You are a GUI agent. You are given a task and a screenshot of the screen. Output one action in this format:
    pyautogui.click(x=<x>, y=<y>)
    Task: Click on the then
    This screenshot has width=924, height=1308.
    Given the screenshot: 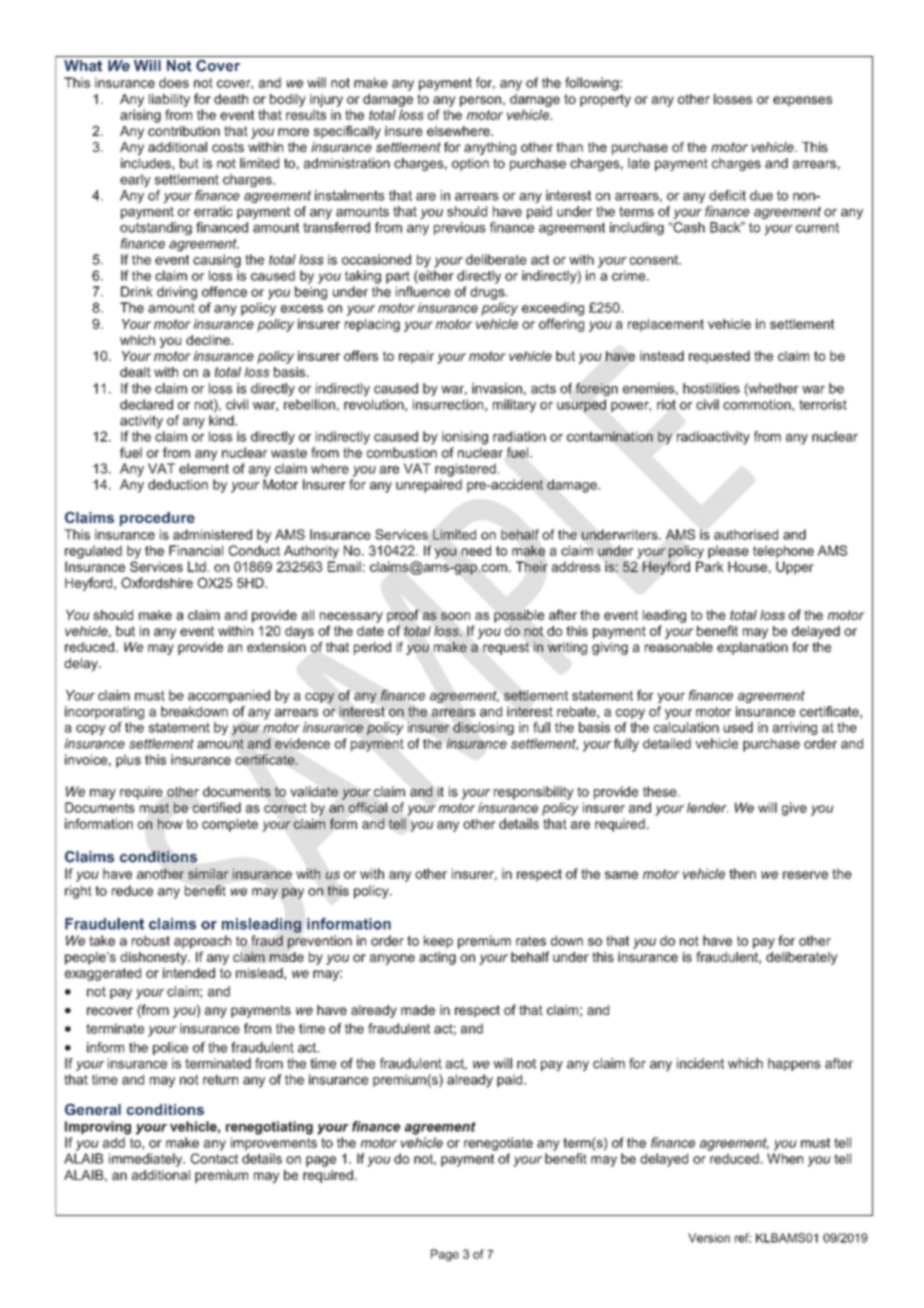 What is the action you would take?
    pyautogui.click(x=742, y=873)
